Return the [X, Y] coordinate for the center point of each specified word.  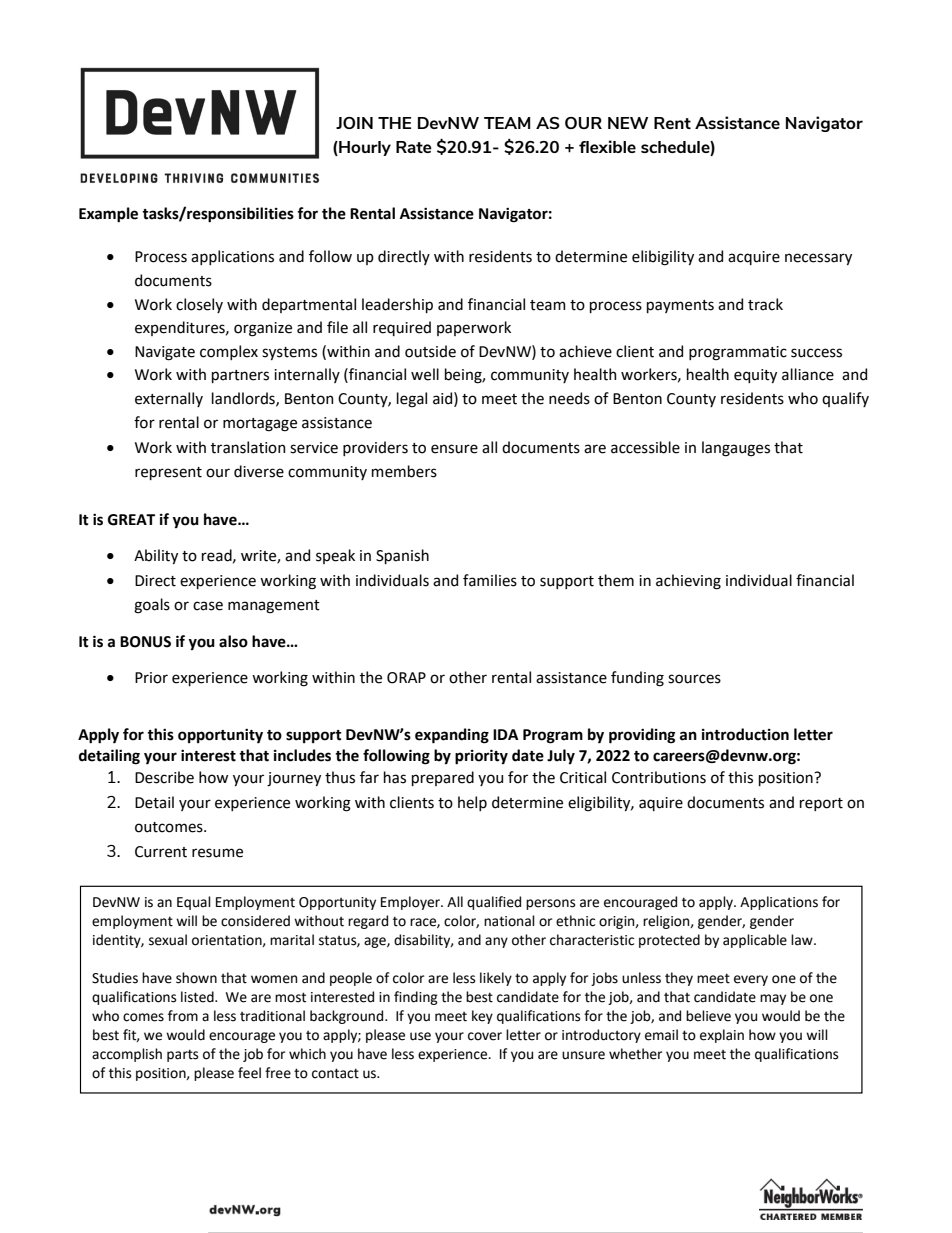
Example [108, 215]
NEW [628, 123]
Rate [414, 147]
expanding [452, 736]
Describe [164, 777]
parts [182, 1055]
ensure [454, 449]
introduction [745, 734]
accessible [645, 447]
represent [168, 473]
